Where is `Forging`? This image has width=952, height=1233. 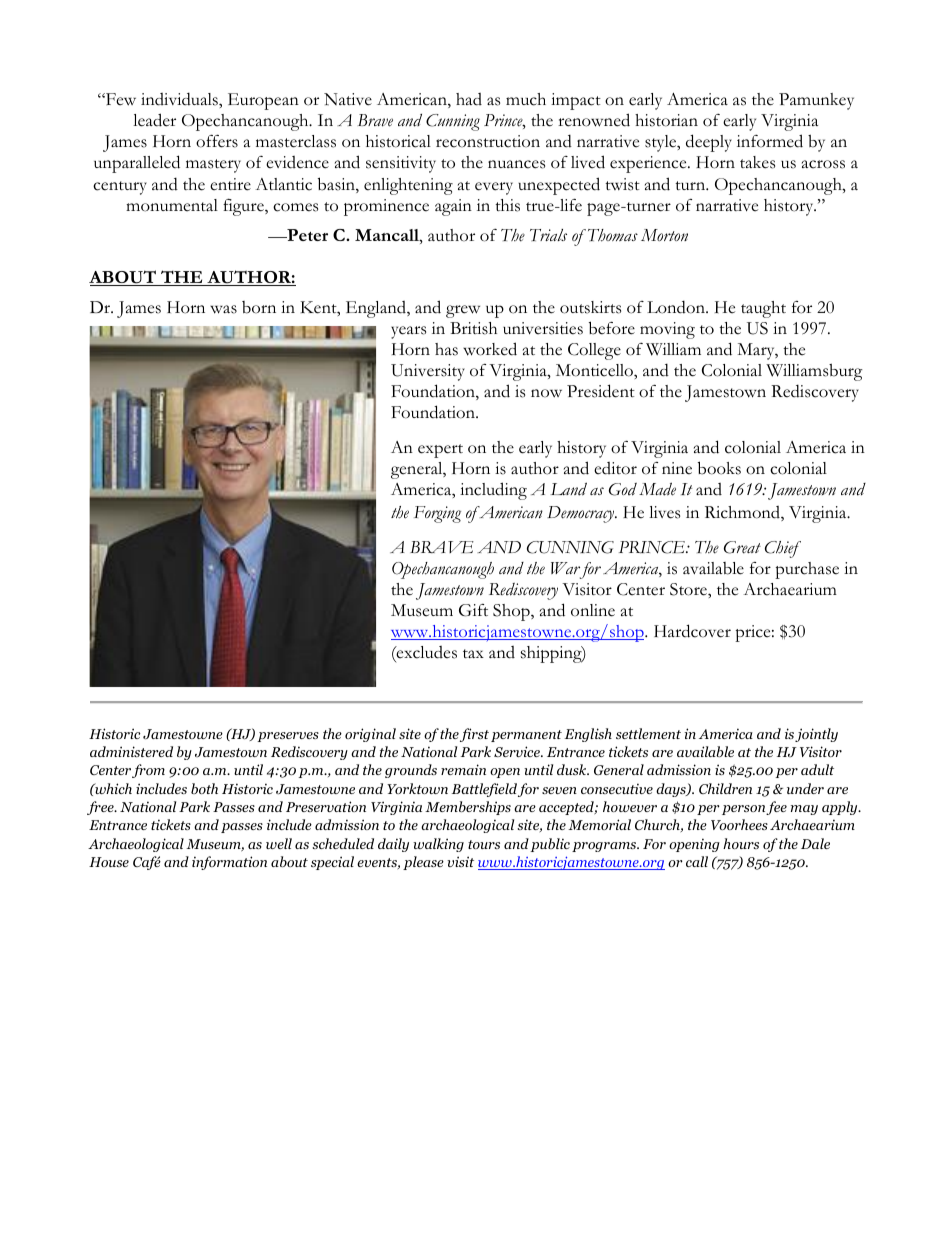 Forging is located at coordinates (437, 514).
